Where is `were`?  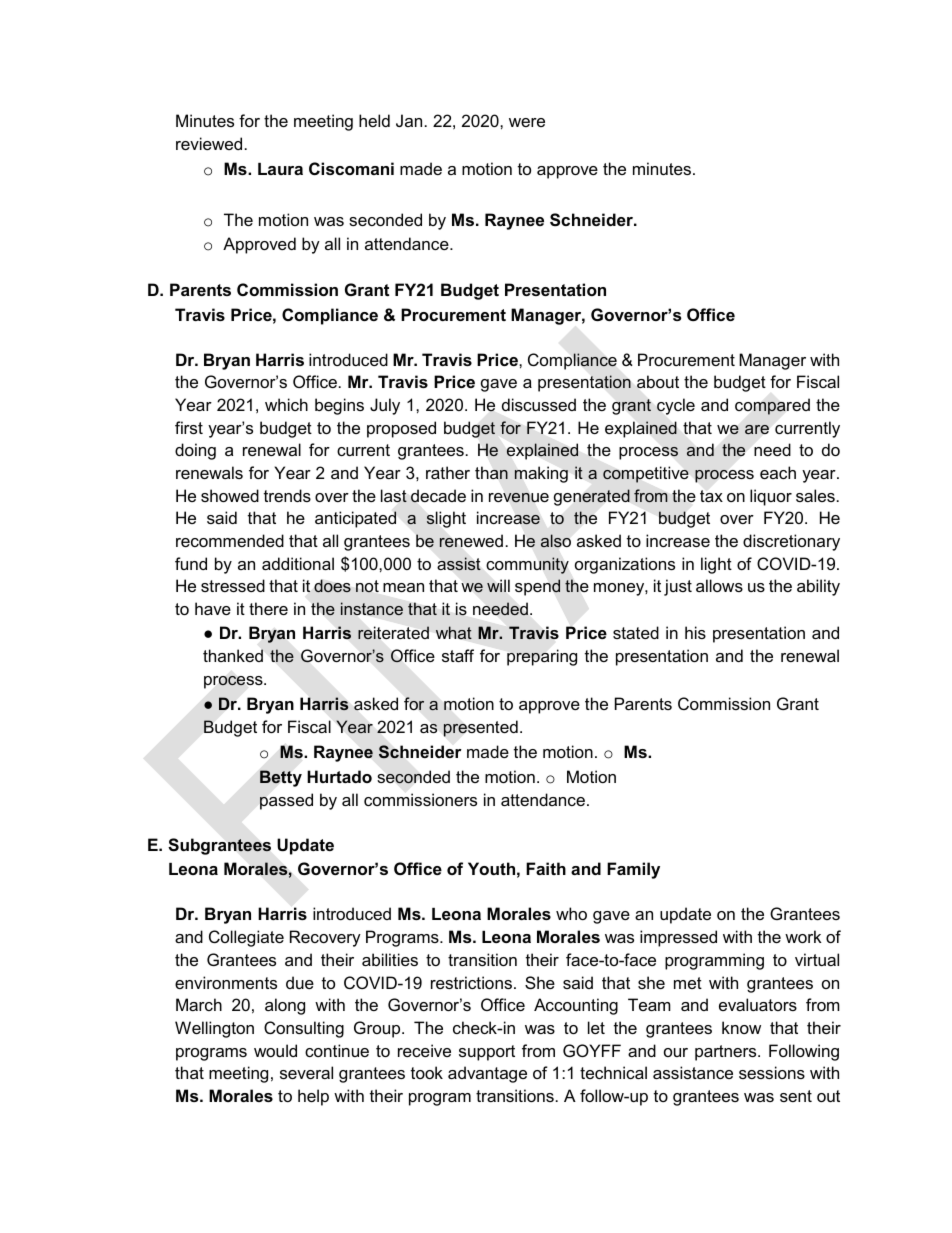 were is located at coordinates (527, 122).
